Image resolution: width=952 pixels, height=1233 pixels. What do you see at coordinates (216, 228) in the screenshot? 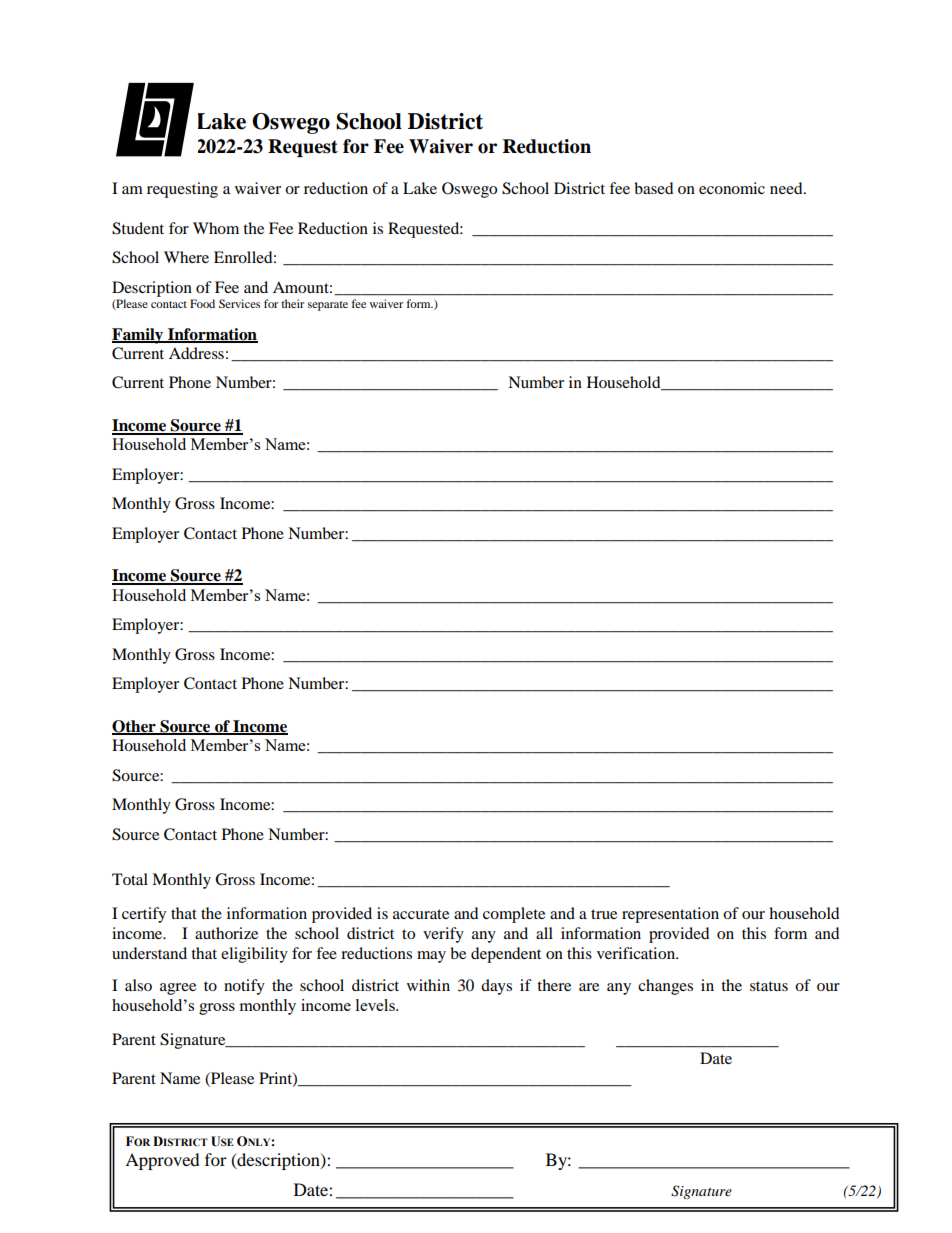
I see `Whom` at bounding box center [216, 228].
